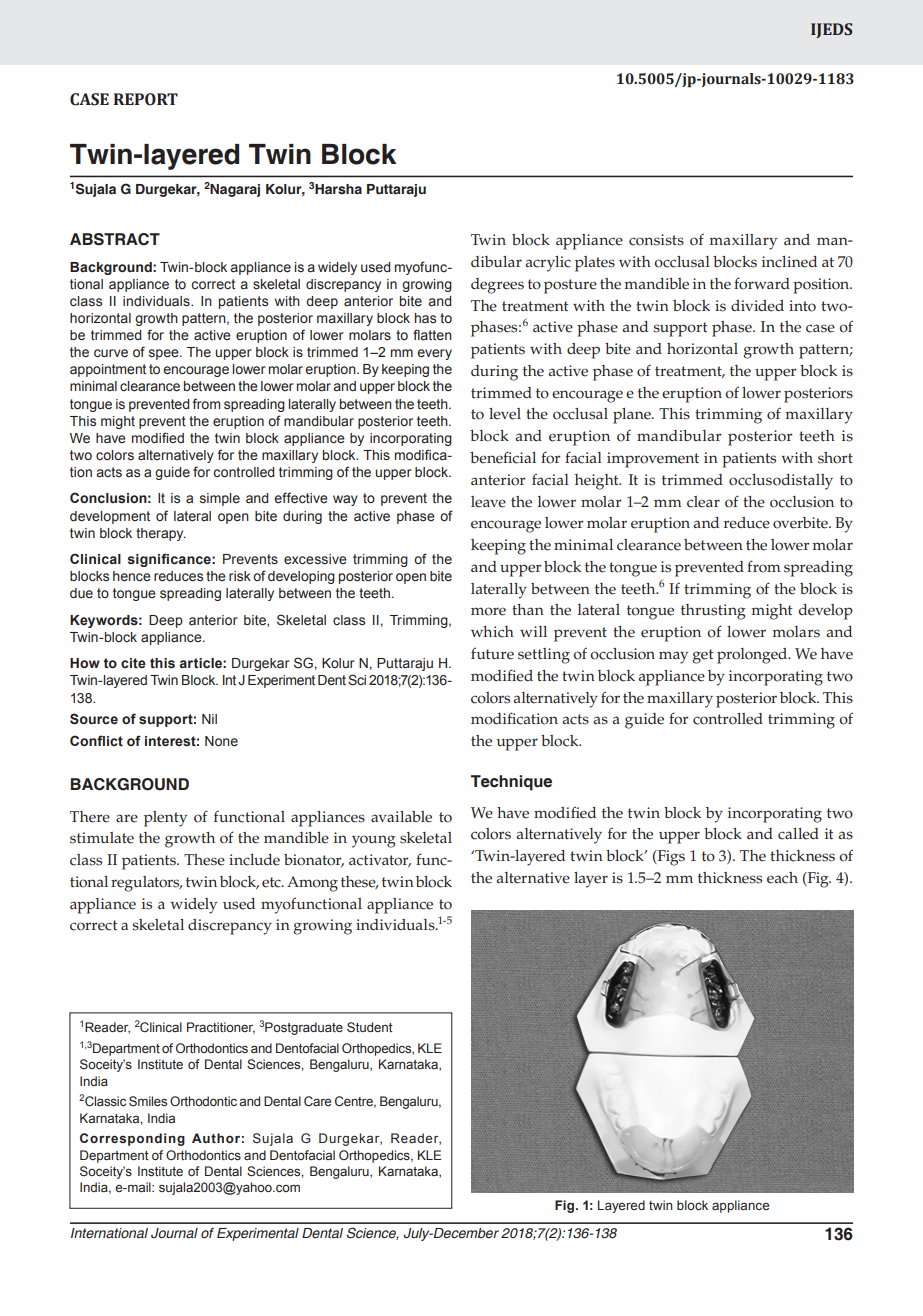 The height and width of the document is (1316, 923). Describe the element at coordinates (165, 819) in the document. I see `plenty` at that location.
